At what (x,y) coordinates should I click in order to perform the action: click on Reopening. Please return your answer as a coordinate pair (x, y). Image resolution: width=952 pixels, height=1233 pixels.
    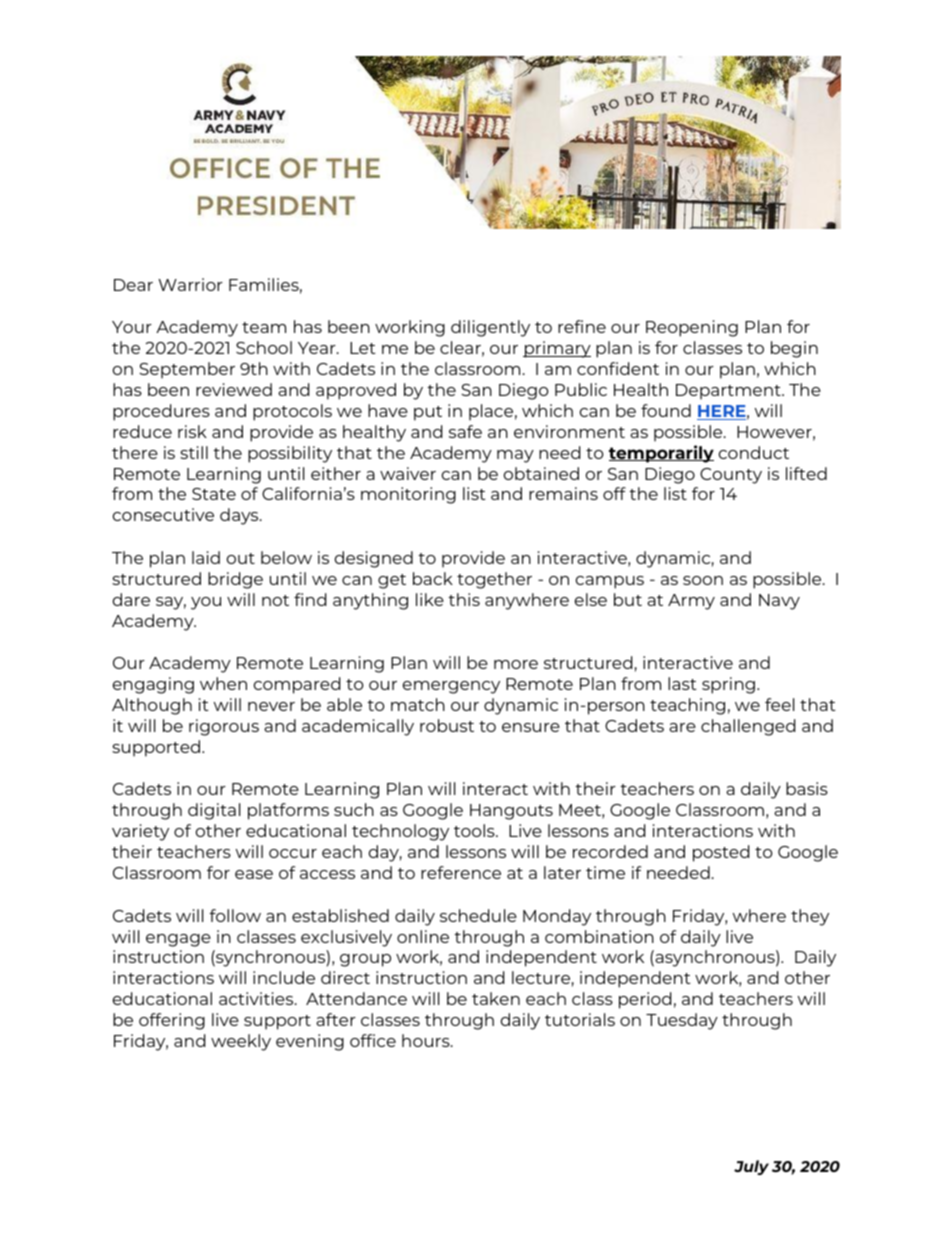
    Looking at the image, I should click on (692, 328).
